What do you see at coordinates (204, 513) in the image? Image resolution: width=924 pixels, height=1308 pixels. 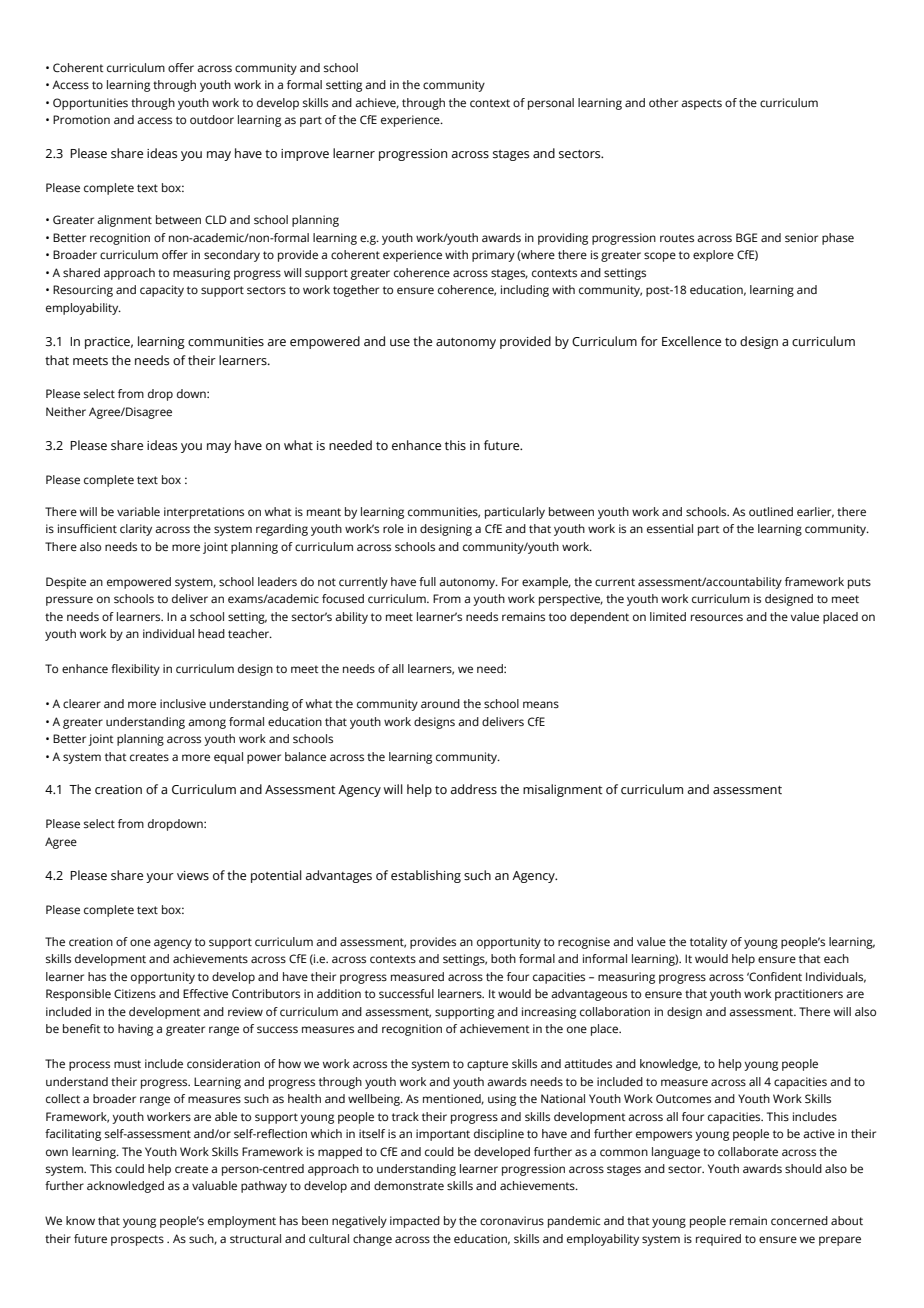 I see `interpretations` at bounding box center [204, 513].
